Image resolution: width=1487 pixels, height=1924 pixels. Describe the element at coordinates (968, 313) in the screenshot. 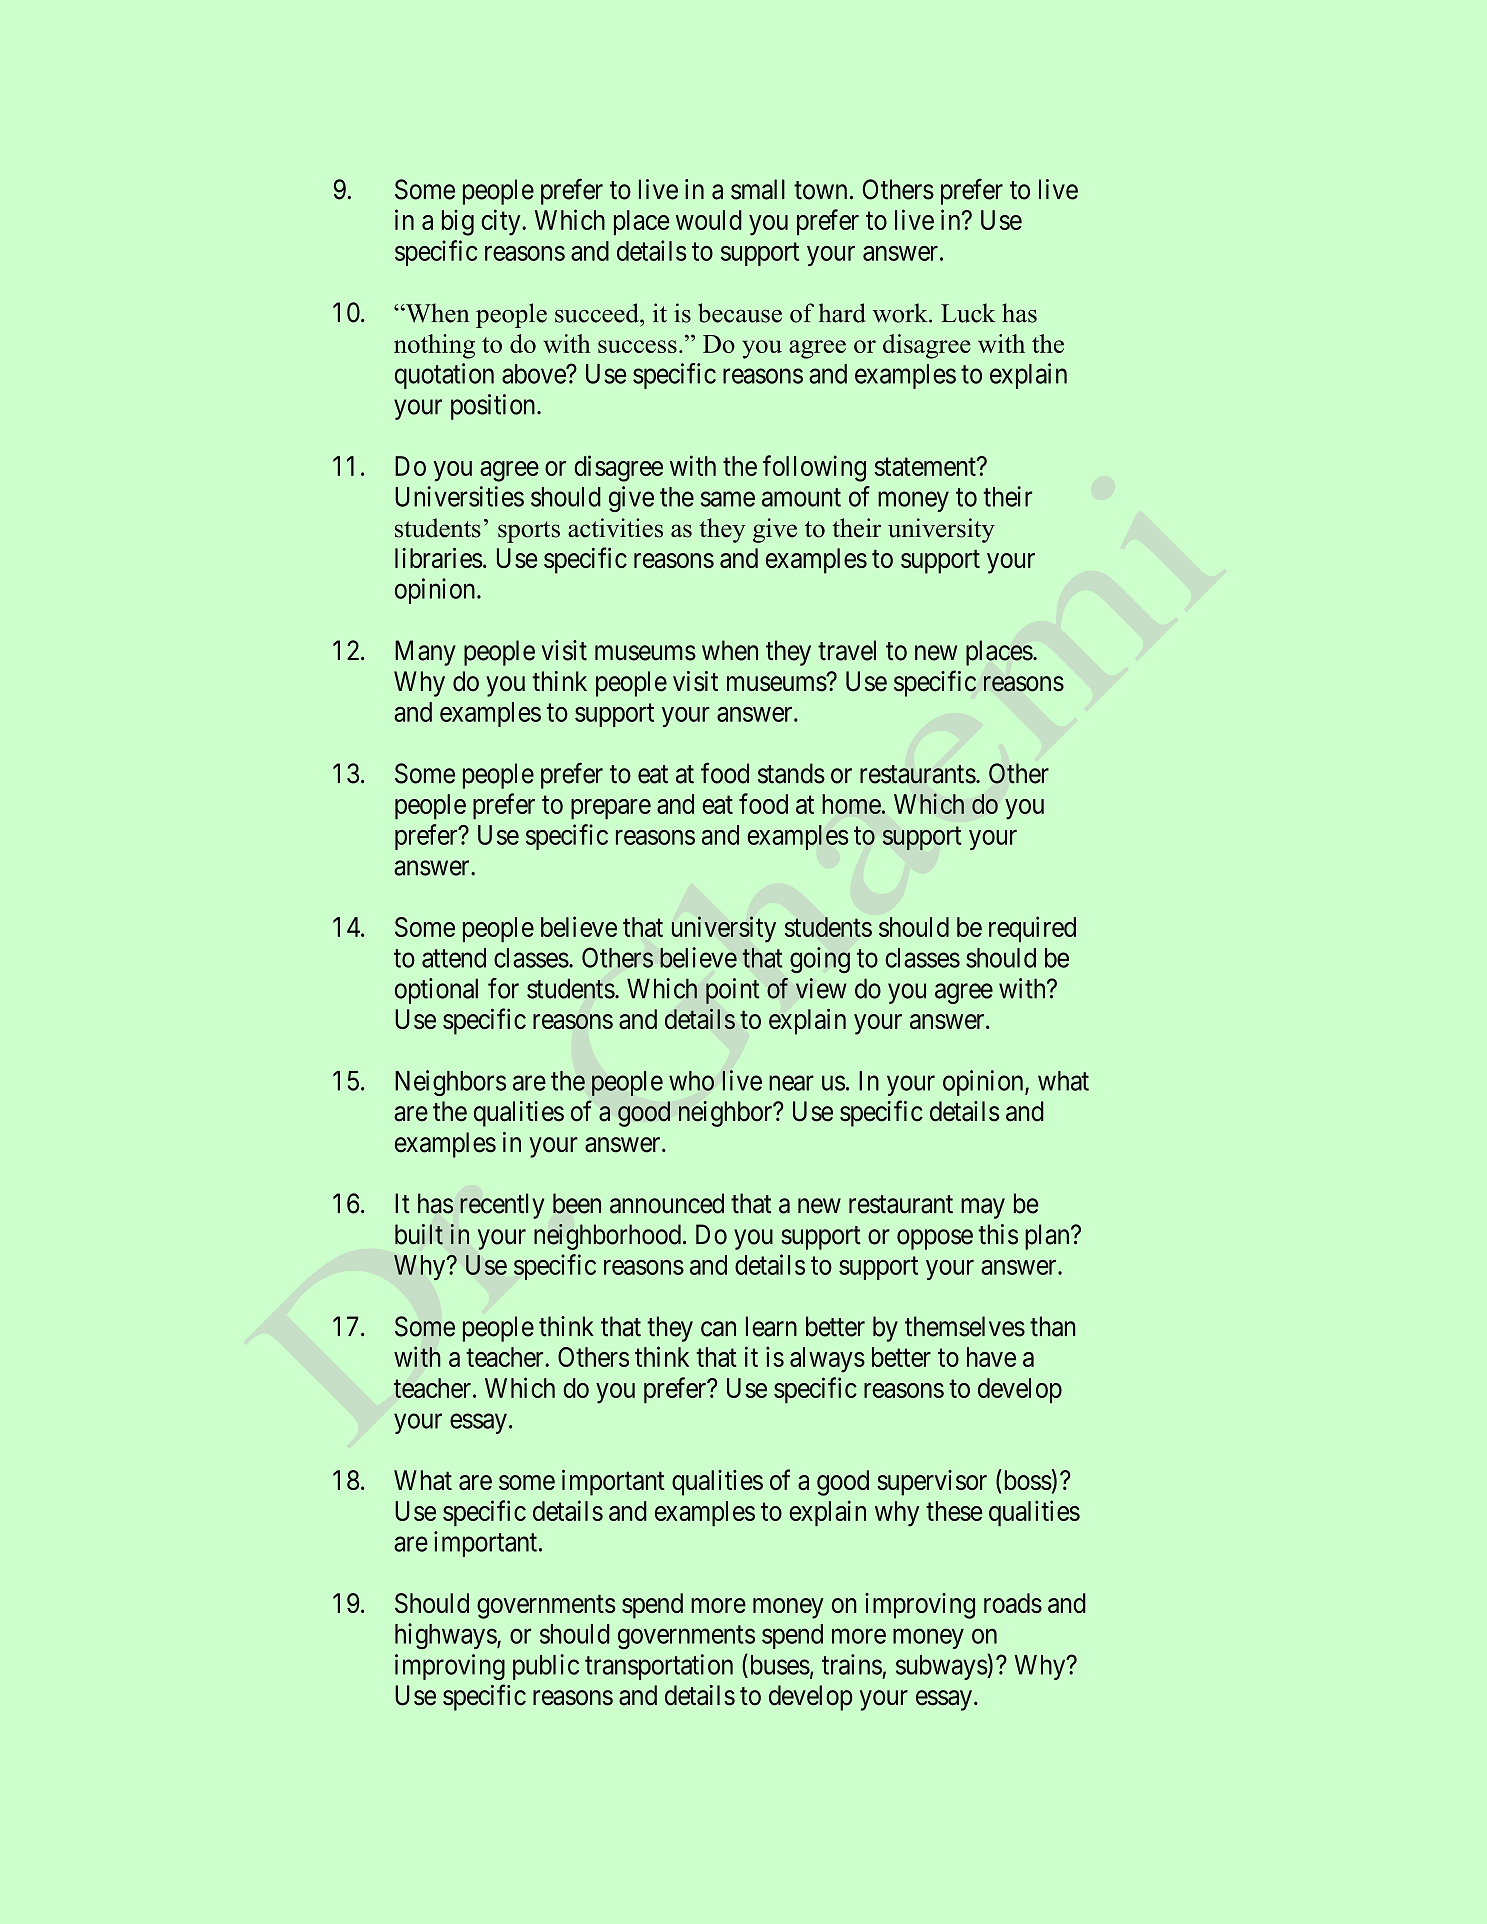

I see `Luck` at that location.
